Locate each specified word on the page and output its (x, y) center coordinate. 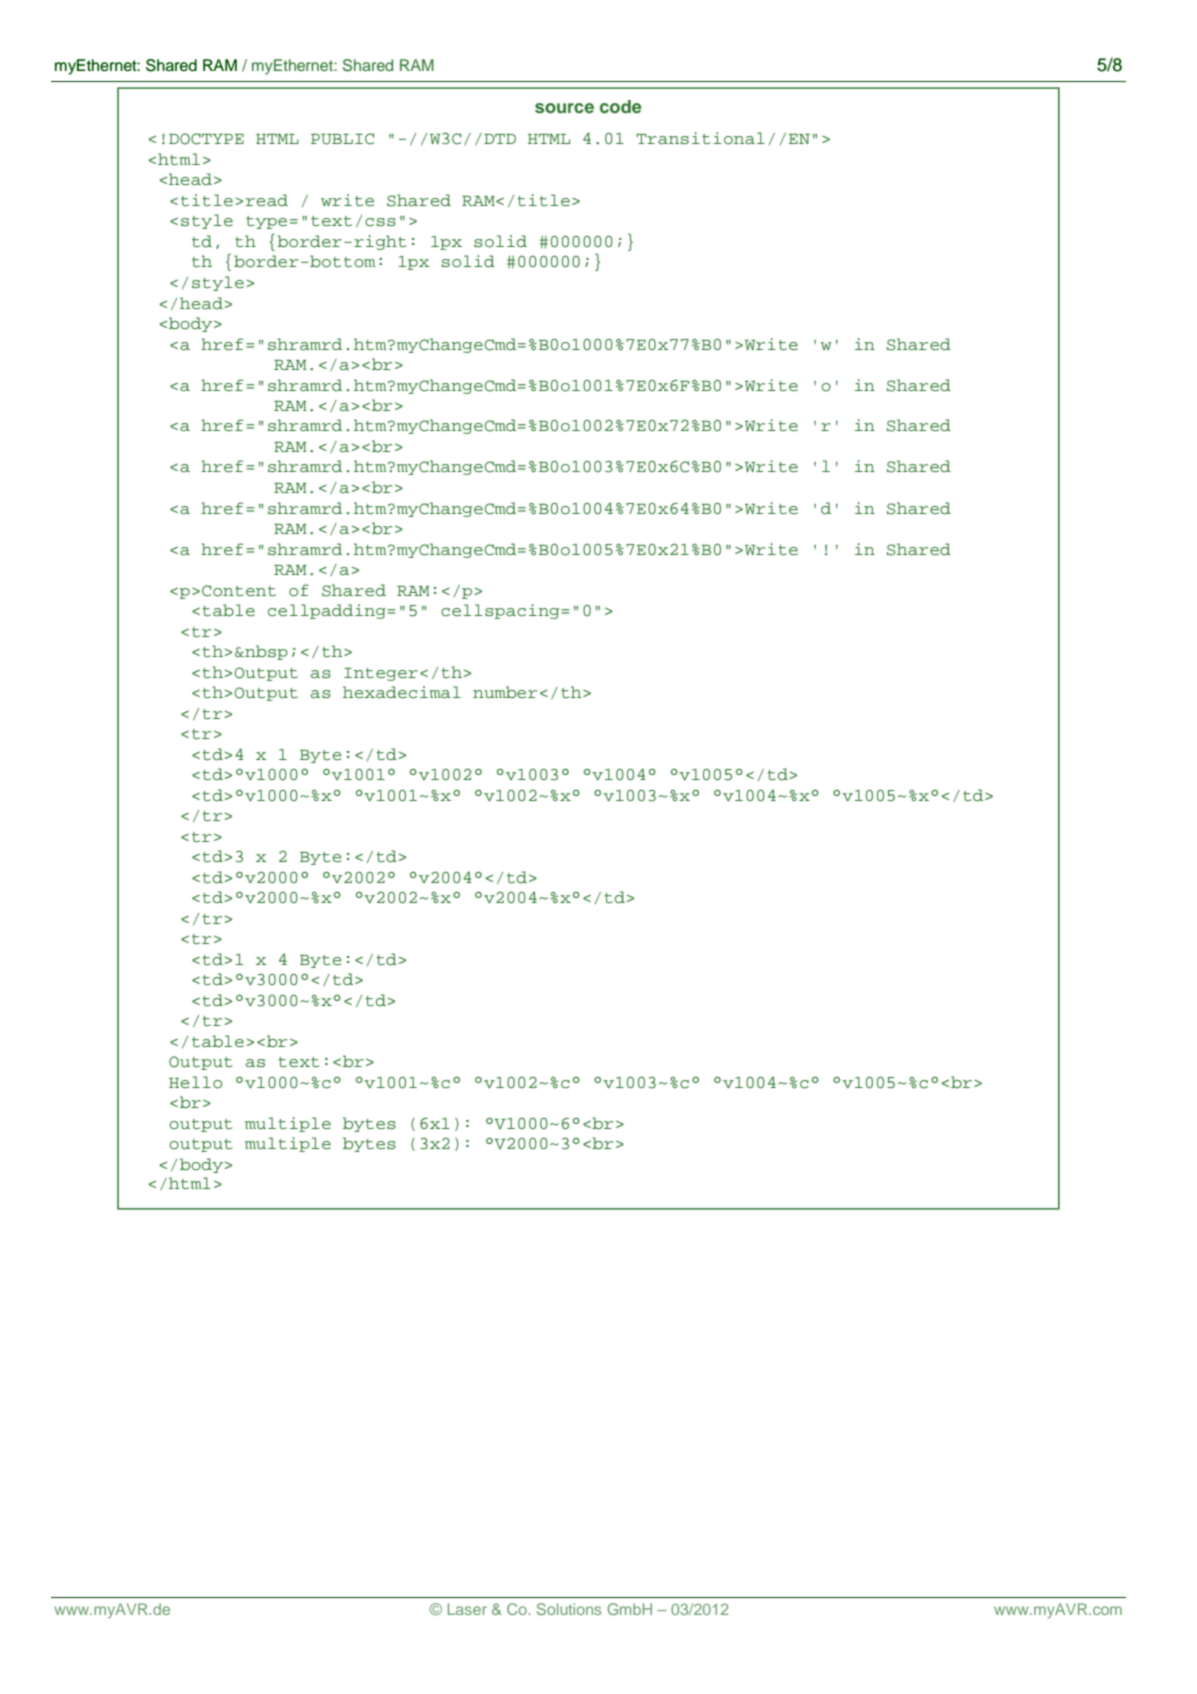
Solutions (569, 1609)
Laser (467, 1609)
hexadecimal (402, 692)
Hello (195, 1082)
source (564, 108)
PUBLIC (342, 139)
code (621, 106)
